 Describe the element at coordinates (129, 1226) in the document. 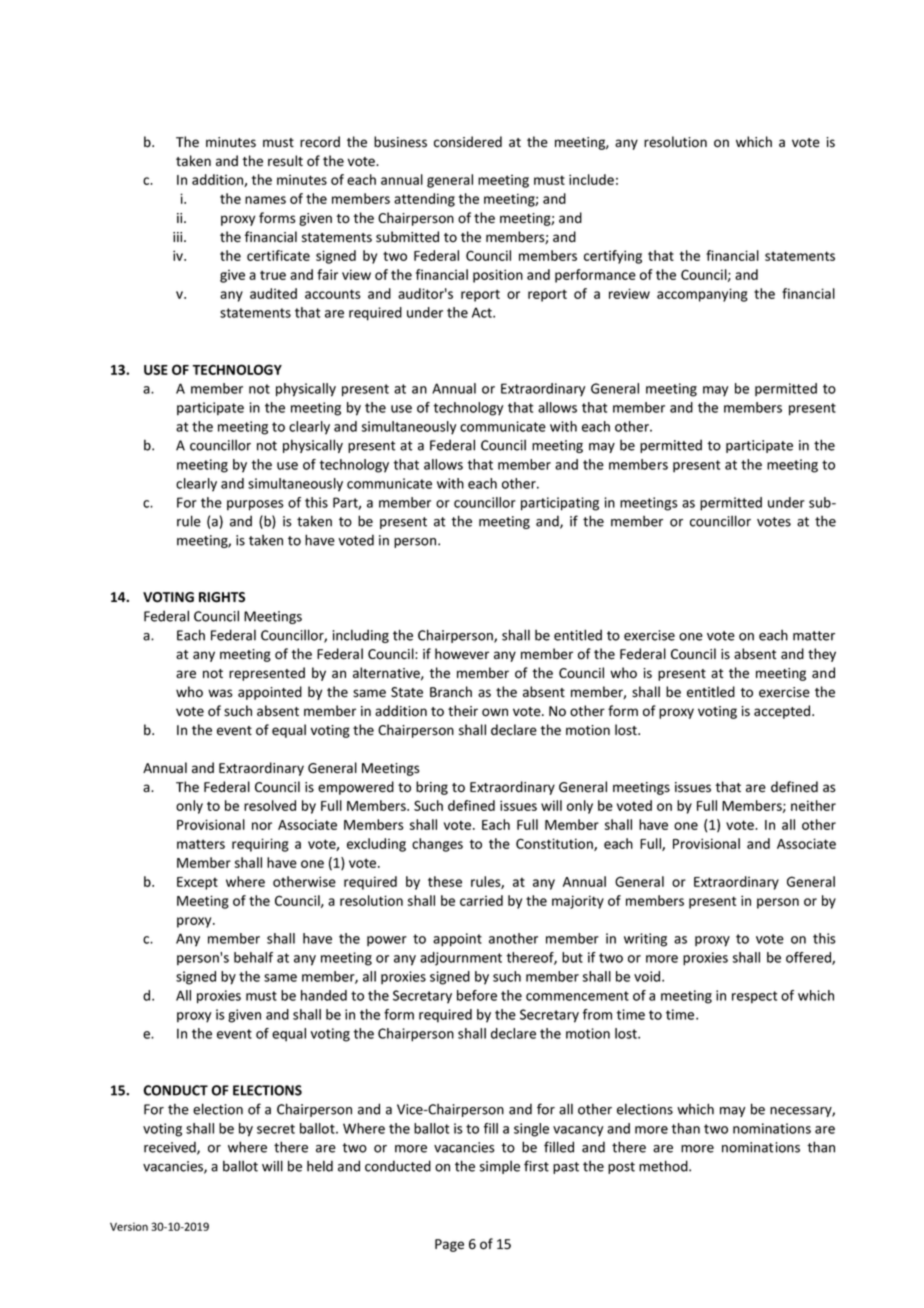

I see `Version` at that location.
